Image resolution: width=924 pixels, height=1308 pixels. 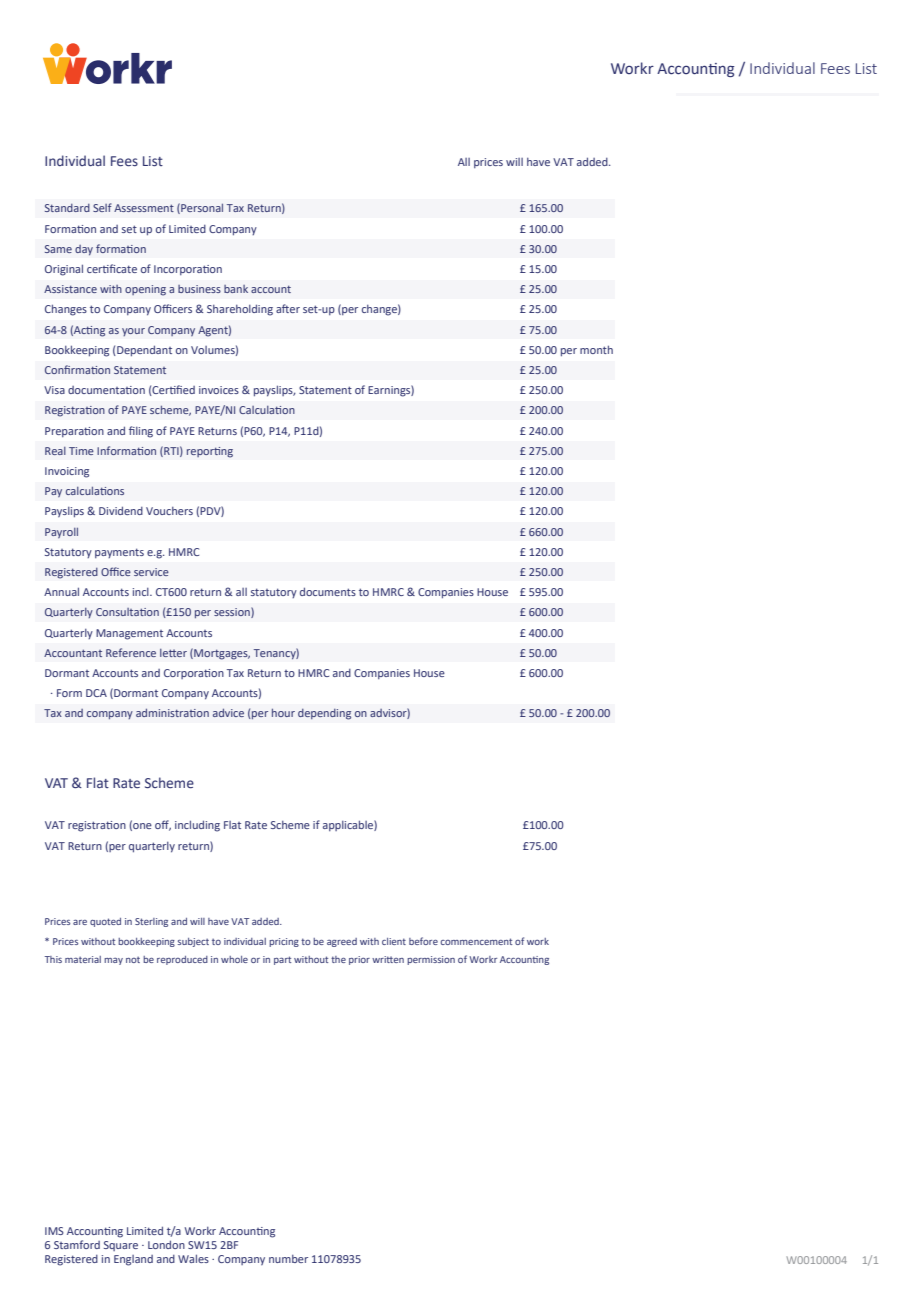 What do you see at coordinates (219, 390) in the image?
I see `invoices` at bounding box center [219, 390].
